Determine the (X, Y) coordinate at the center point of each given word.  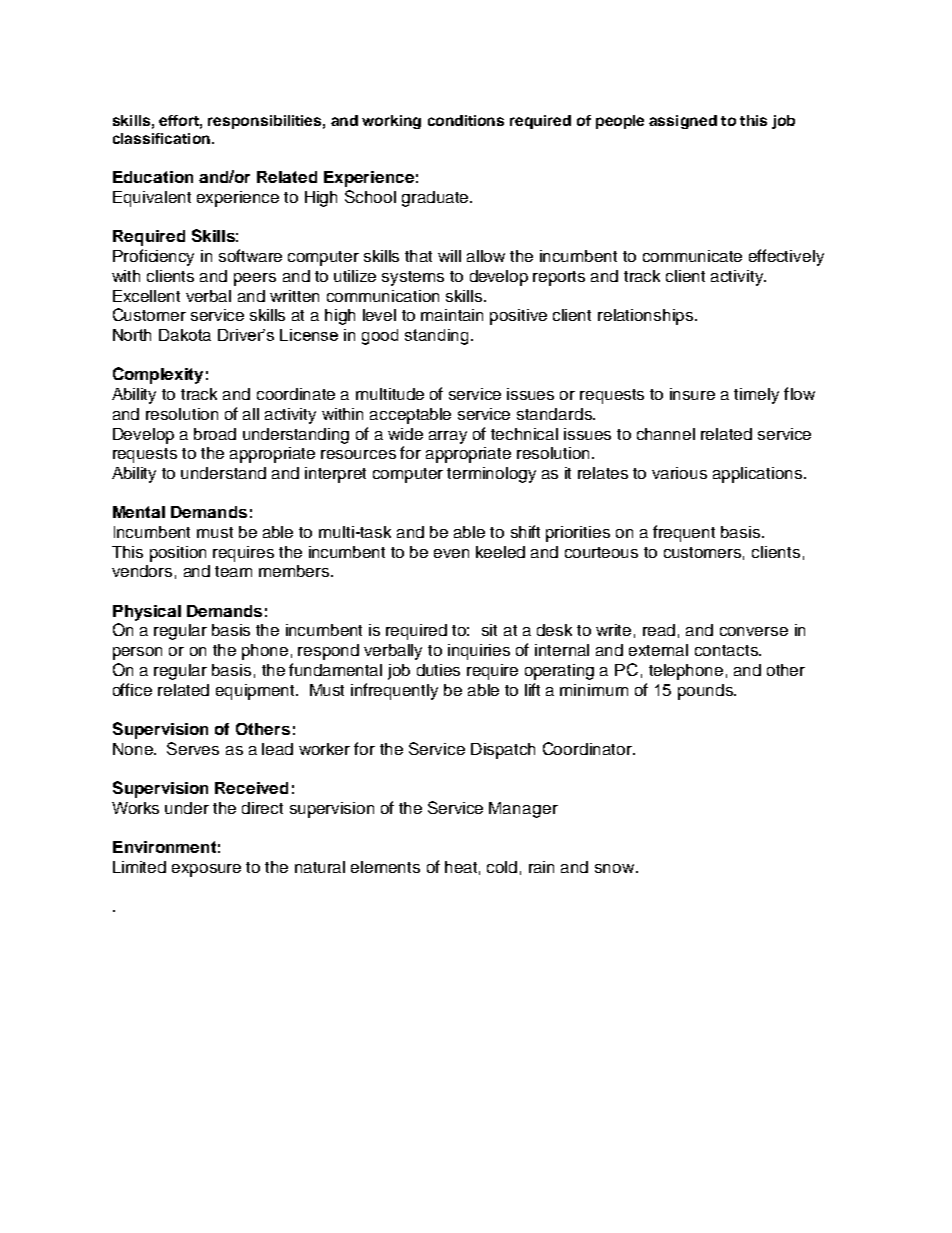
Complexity (158, 375)
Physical (147, 613)
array (448, 437)
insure (692, 394)
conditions (466, 120)
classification (161, 138)
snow (616, 868)
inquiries (479, 652)
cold (502, 867)
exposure (206, 870)
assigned (683, 122)
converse (754, 631)
